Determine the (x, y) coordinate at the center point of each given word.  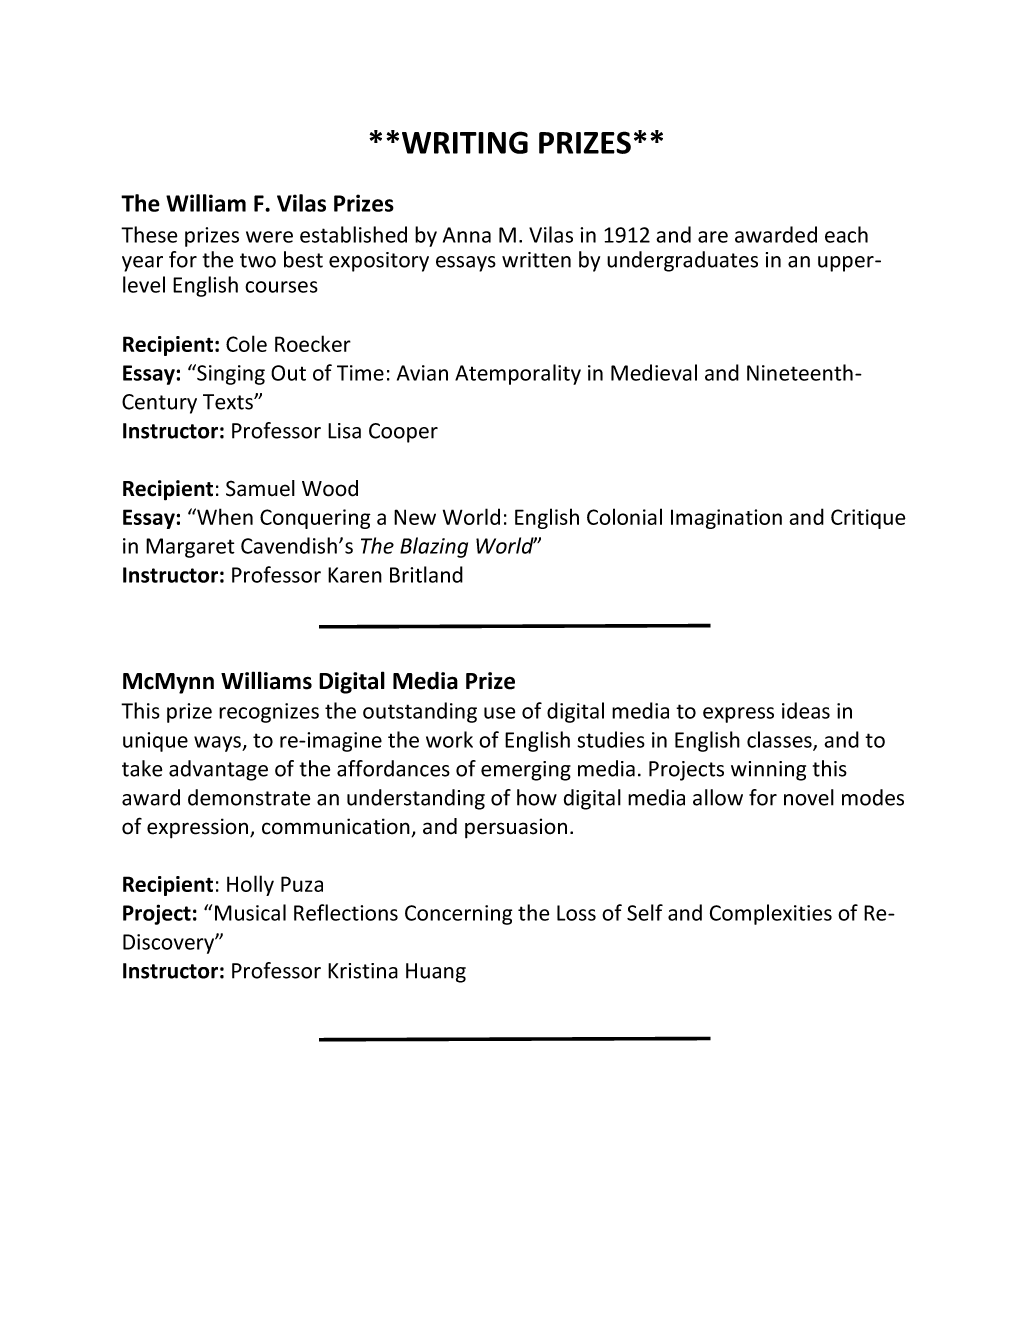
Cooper (403, 433)
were (269, 237)
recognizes (269, 713)
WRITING (465, 142)
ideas (806, 710)
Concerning (458, 915)
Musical (250, 912)
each (846, 234)
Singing (230, 374)
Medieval (654, 372)
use (499, 713)
